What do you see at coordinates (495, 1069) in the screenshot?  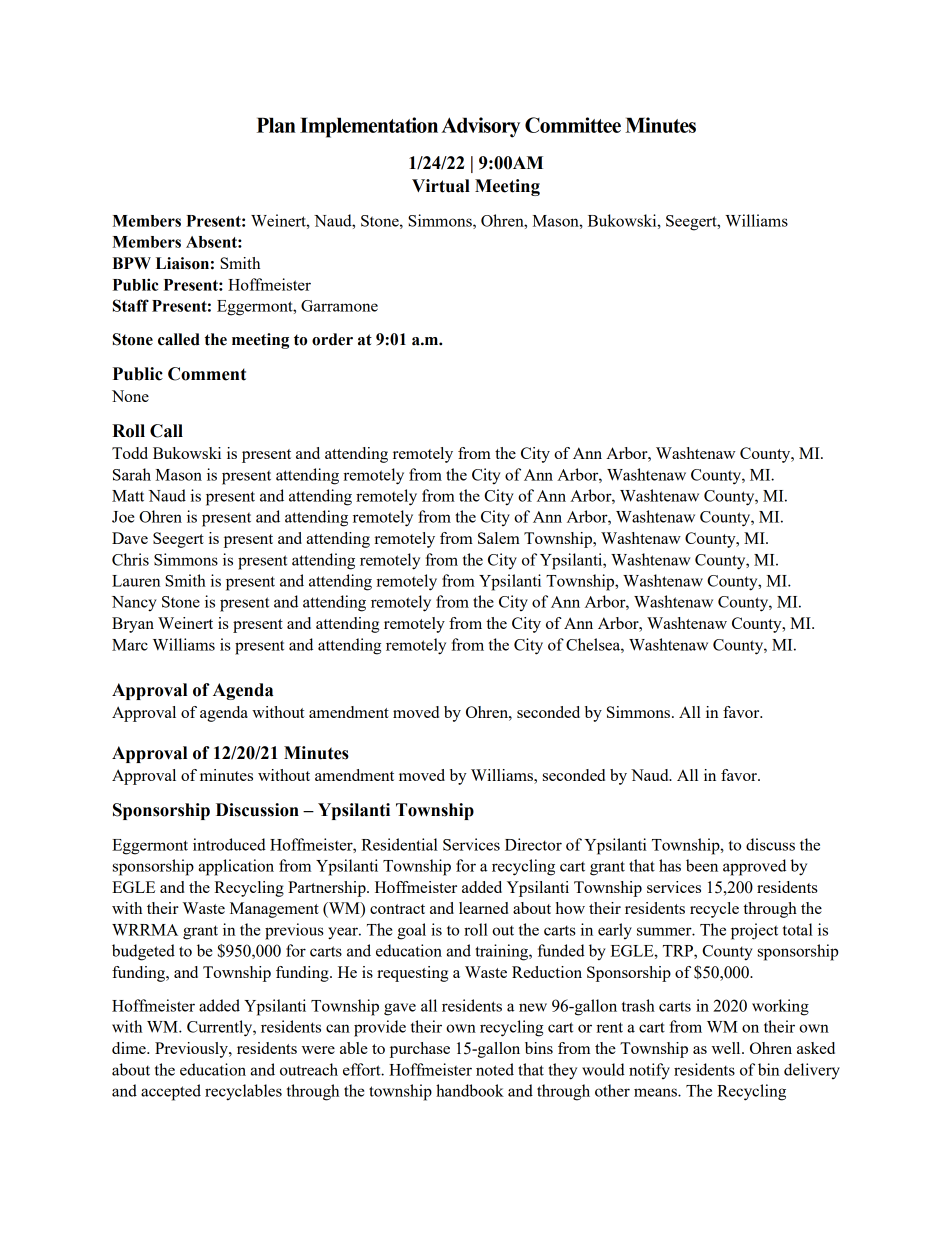 I see `noted` at bounding box center [495, 1069].
